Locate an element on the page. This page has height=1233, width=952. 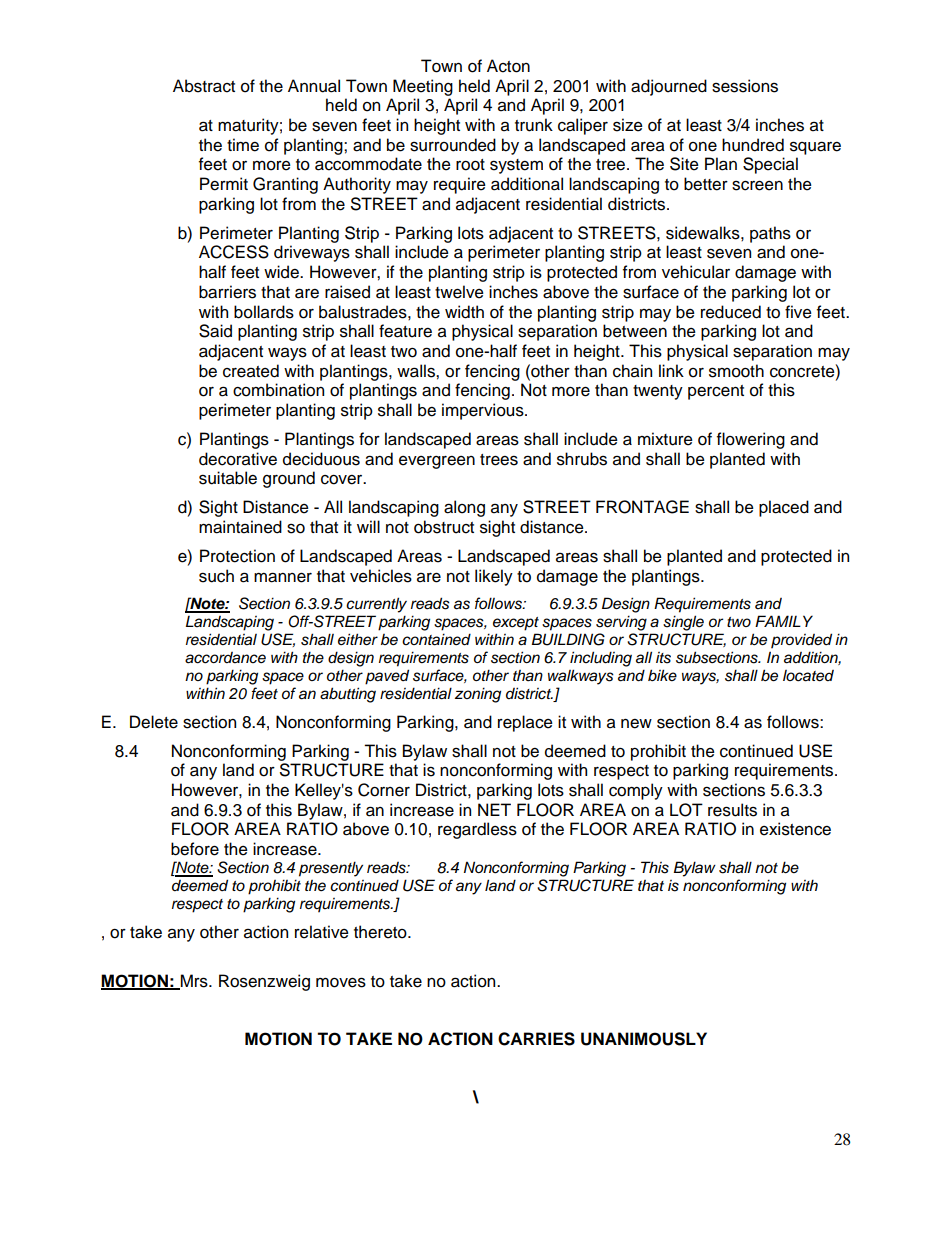
Acton is located at coordinates (508, 66).
